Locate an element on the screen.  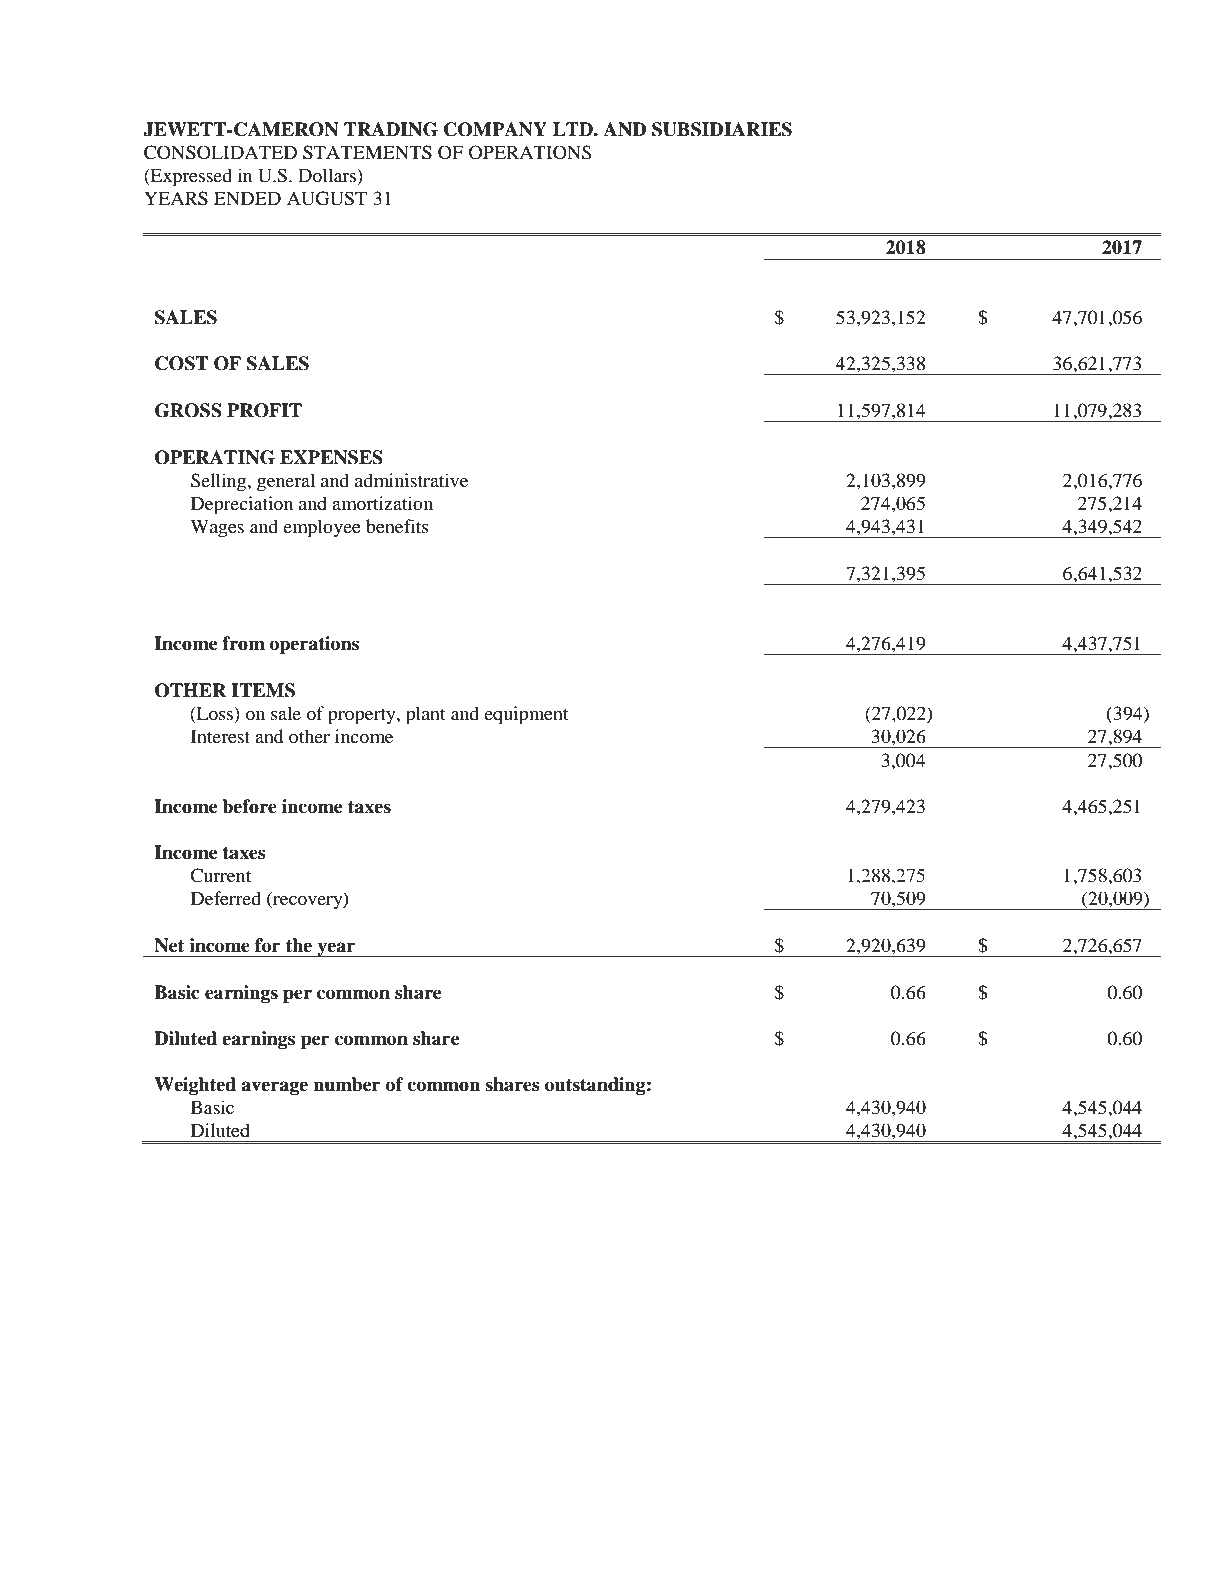
average is located at coordinates (274, 1088).
